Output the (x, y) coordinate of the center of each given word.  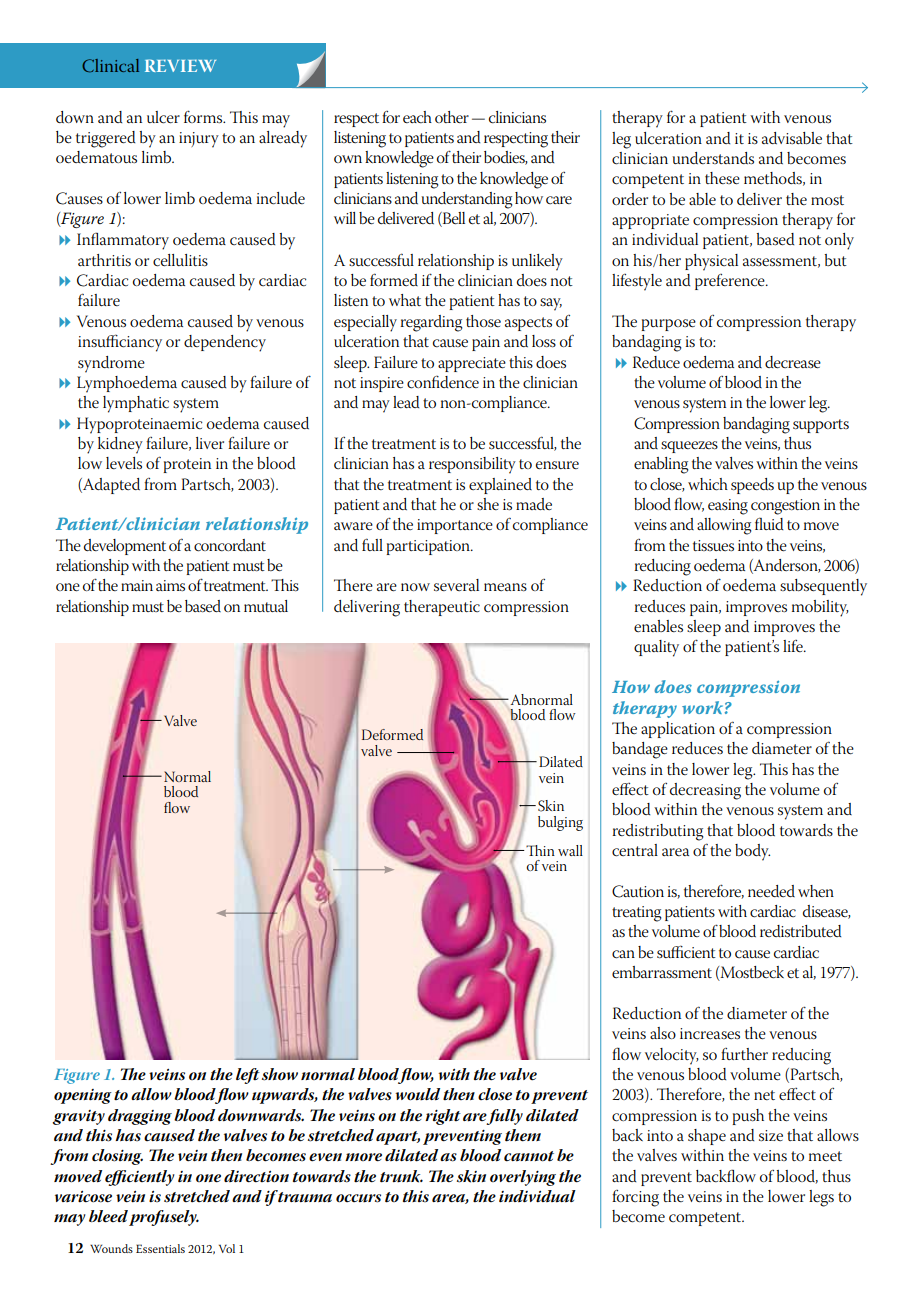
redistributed (800, 931)
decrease (793, 362)
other (452, 117)
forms (204, 116)
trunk (401, 1176)
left (248, 1076)
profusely (164, 1218)
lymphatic (136, 404)
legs (821, 1198)
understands (713, 158)
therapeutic (442, 608)
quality (656, 648)
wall (570, 850)
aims (170, 585)
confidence (443, 382)
